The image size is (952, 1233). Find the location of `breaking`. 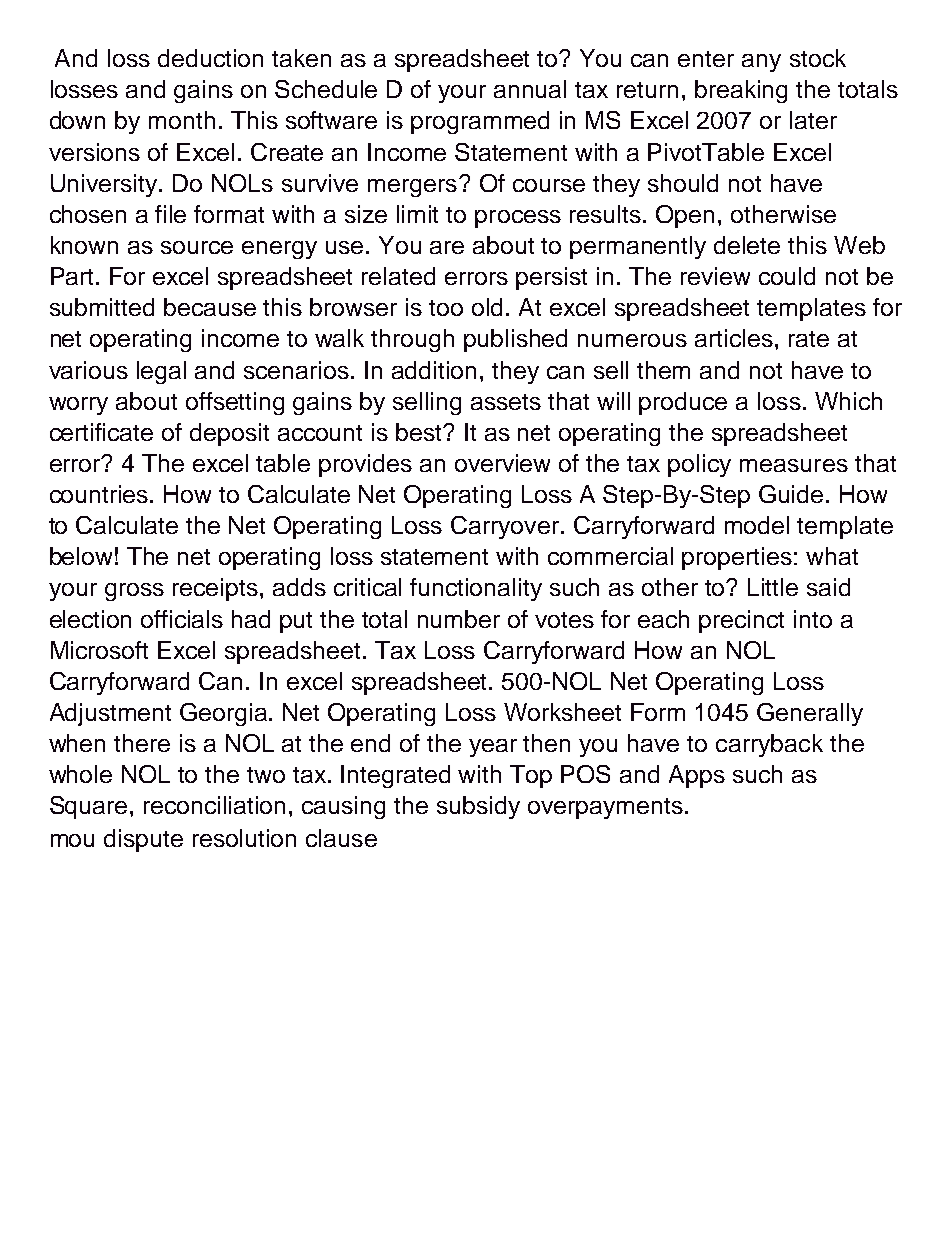

breaking is located at coordinates (741, 91).
